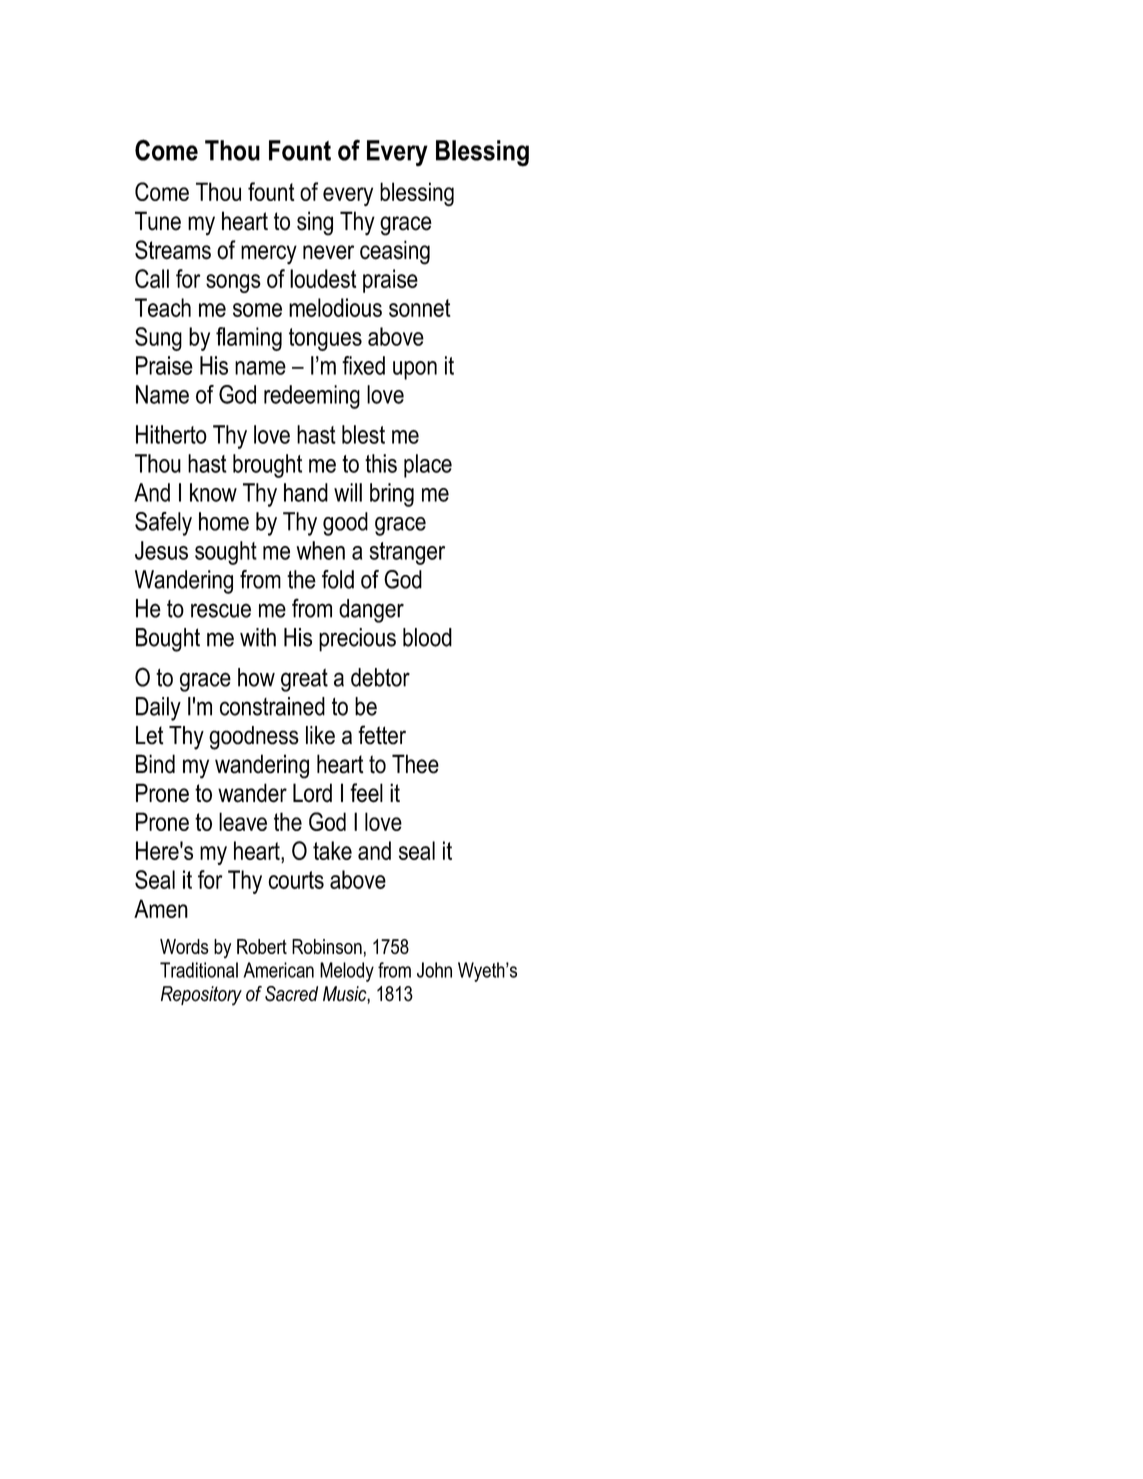  What do you see at coordinates (158, 709) in the document?
I see `Daily` at bounding box center [158, 709].
